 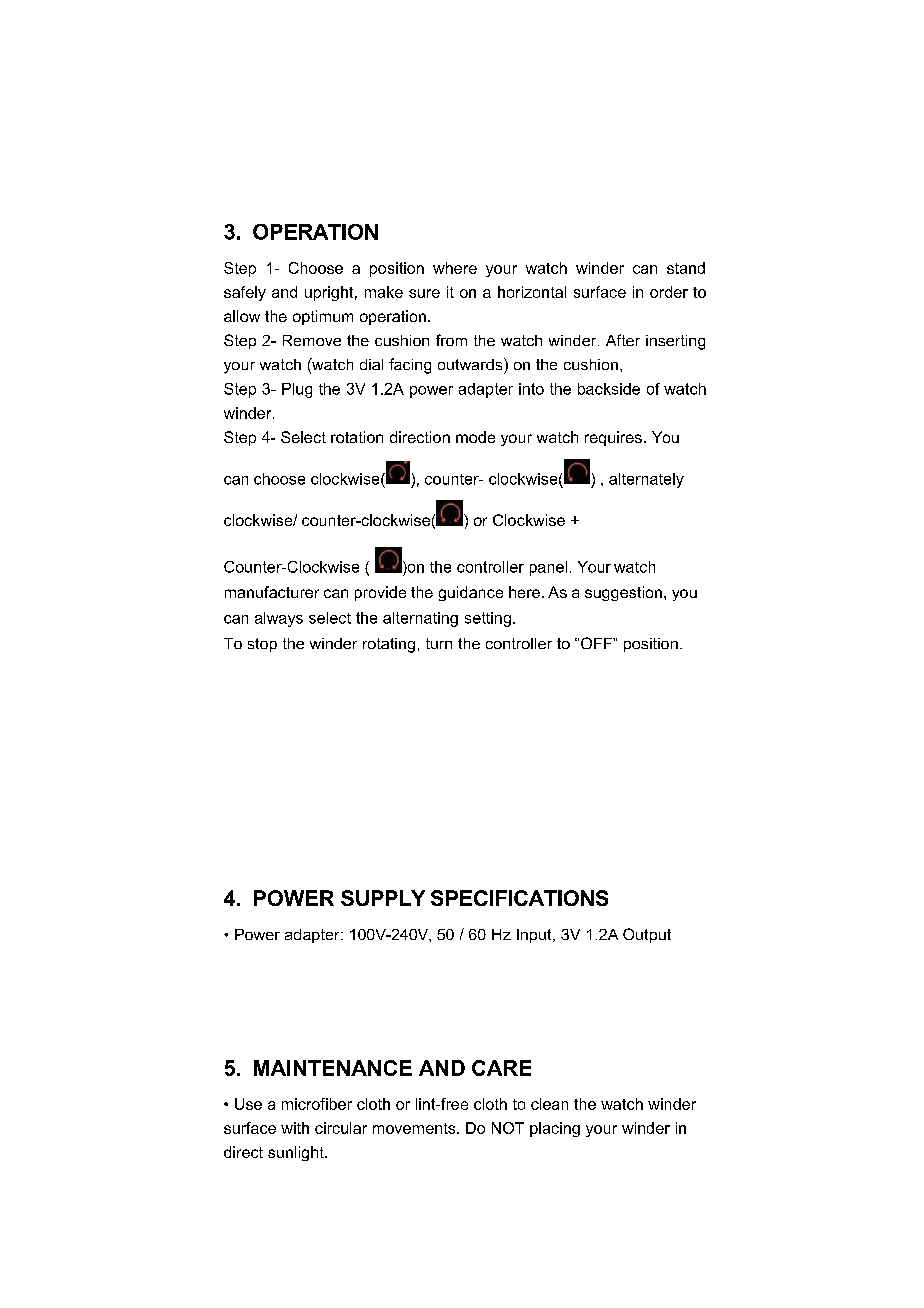 What do you see at coordinates (279, 619) in the screenshot?
I see `always` at bounding box center [279, 619].
